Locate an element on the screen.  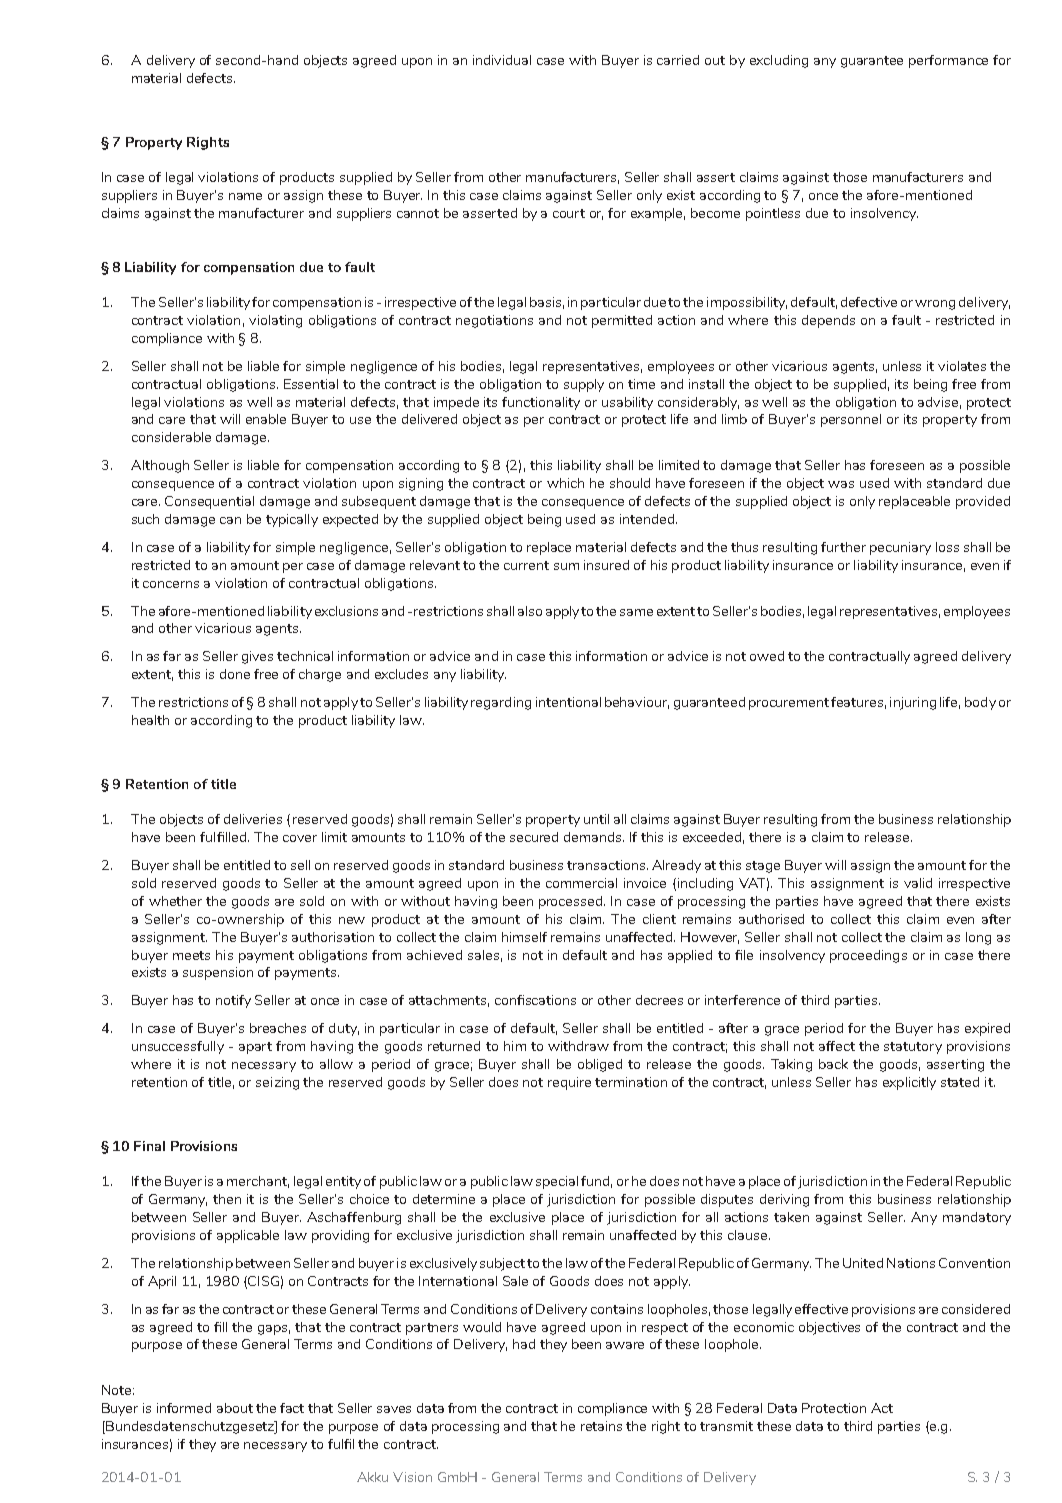
violating is located at coordinates (275, 321).
